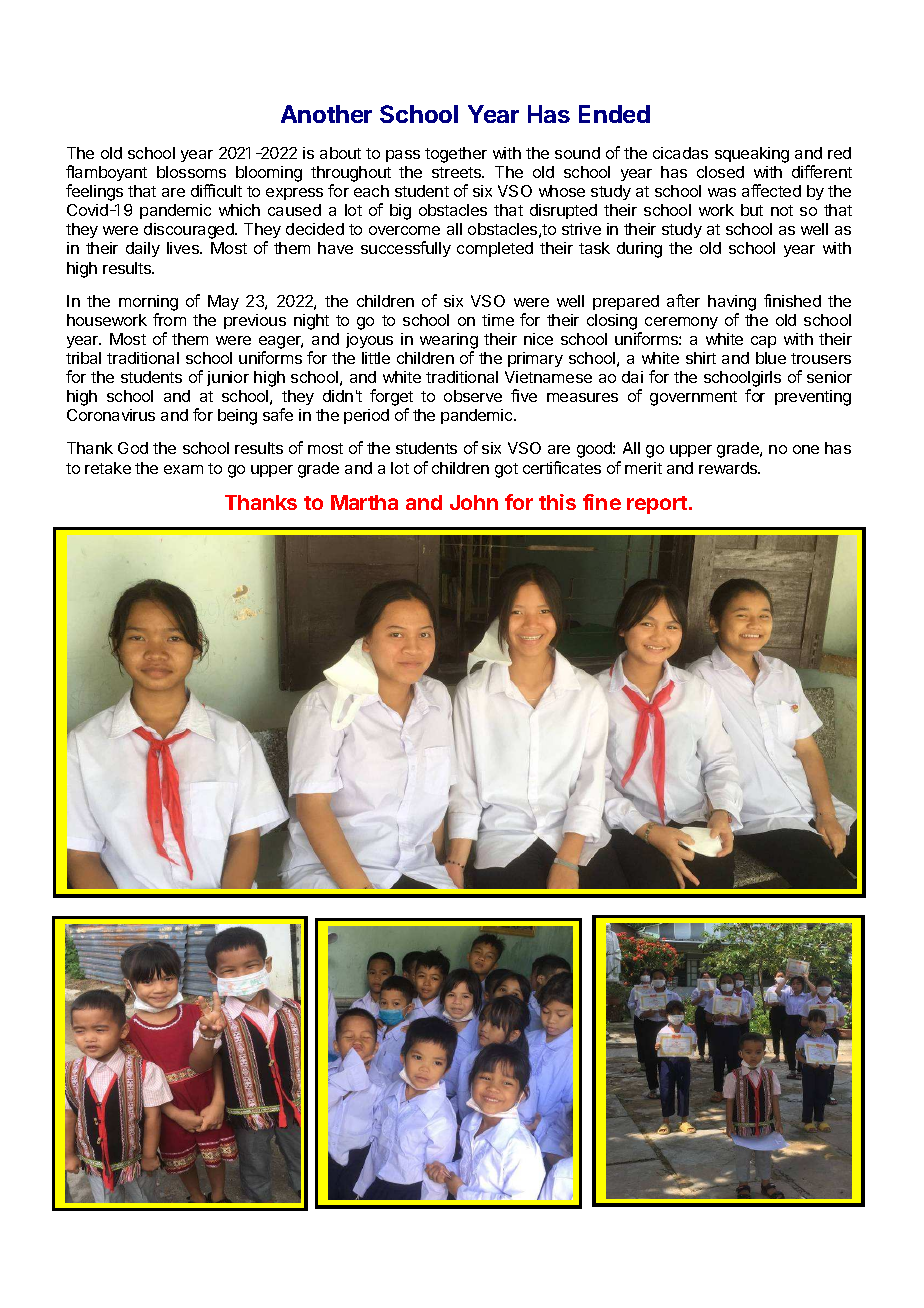  I want to click on squeaking, so click(752, 155).
